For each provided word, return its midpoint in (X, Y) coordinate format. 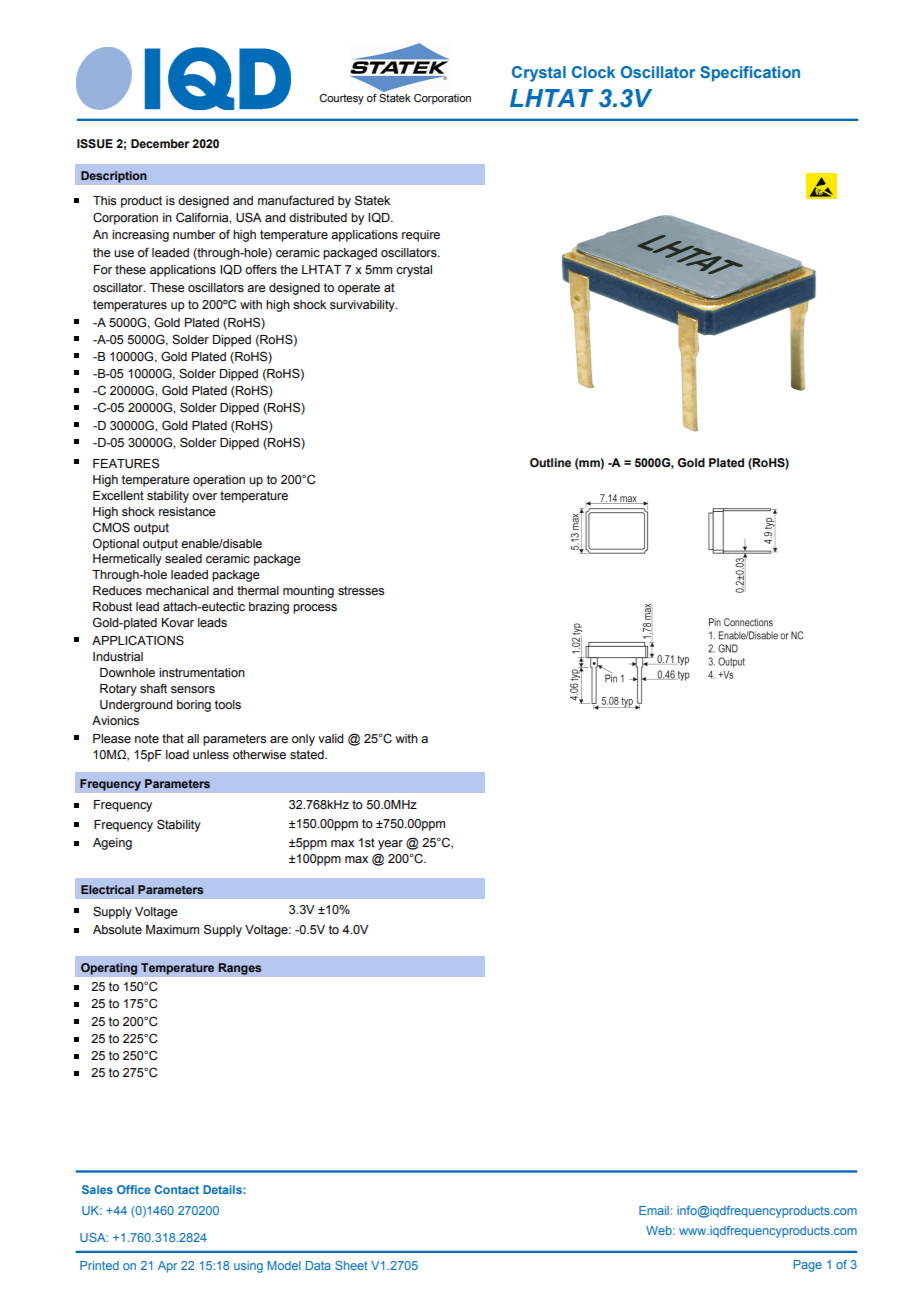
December (160, 143)
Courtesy (341, 99)
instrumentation (202, 673)
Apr (168, 1267)
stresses (361, 591)
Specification (750, 74)
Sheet (351, 1265)
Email (654, 1210)
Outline (550, 462)
